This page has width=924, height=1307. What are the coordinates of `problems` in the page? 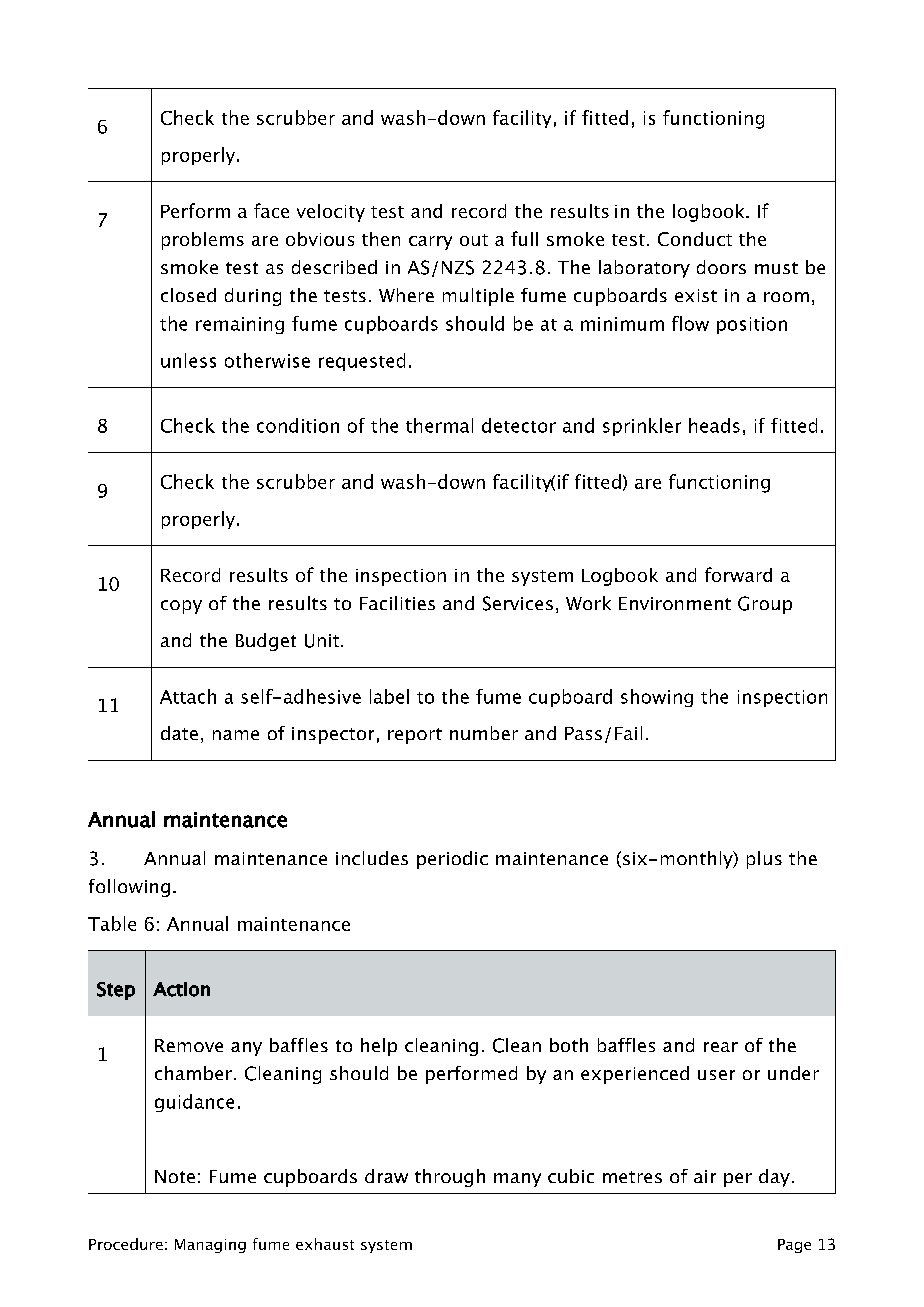 It's located at (203, 241).
